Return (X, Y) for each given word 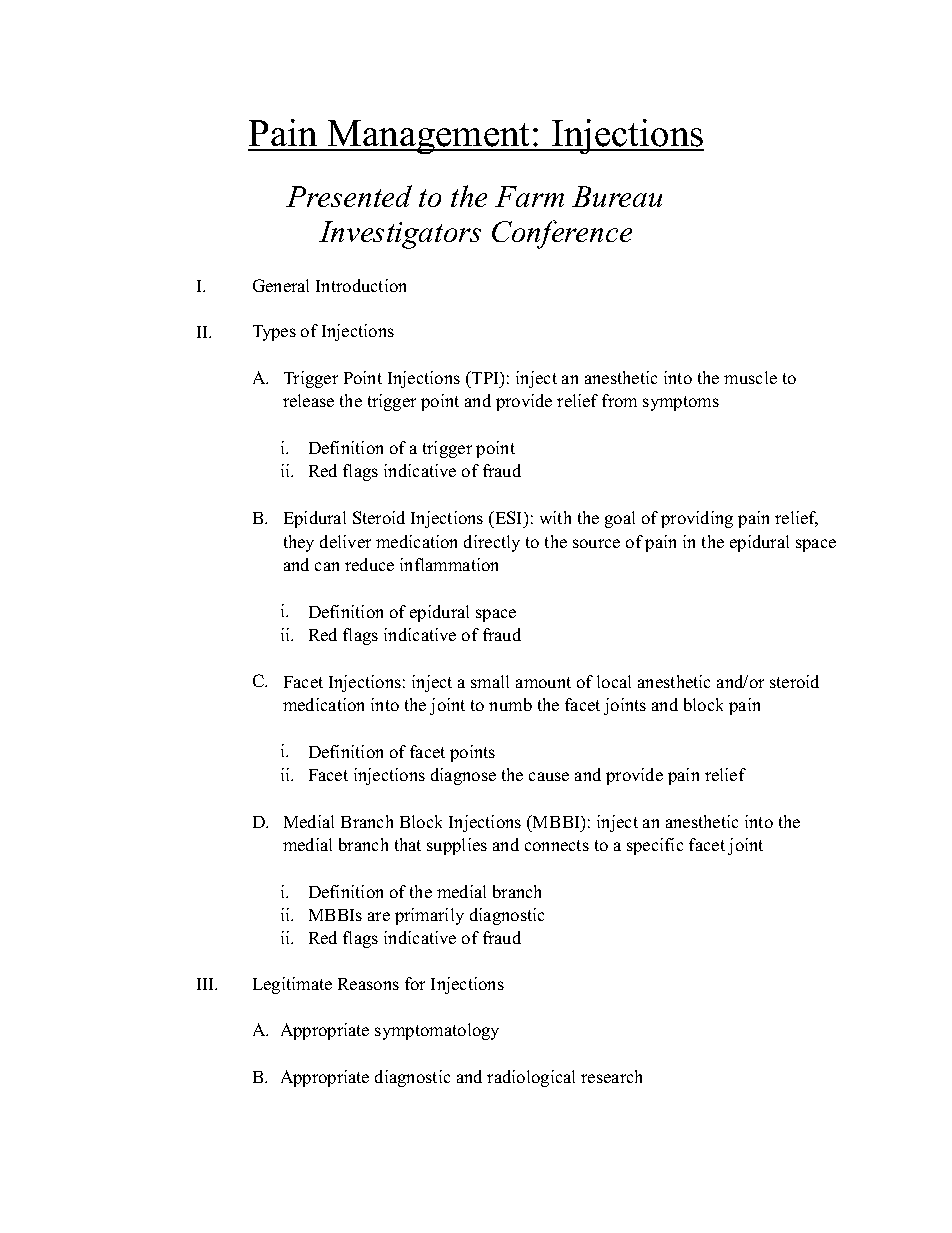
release (308, 400)
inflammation (449, 564)
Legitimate (292, 985)
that (408, 844)
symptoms (681, 403)
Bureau (617, 196)
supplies (457, 846)
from (619, 400)
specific (655, 846)
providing (697, 519)
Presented (349, 196)
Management (429, 137)
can (327, 566)
